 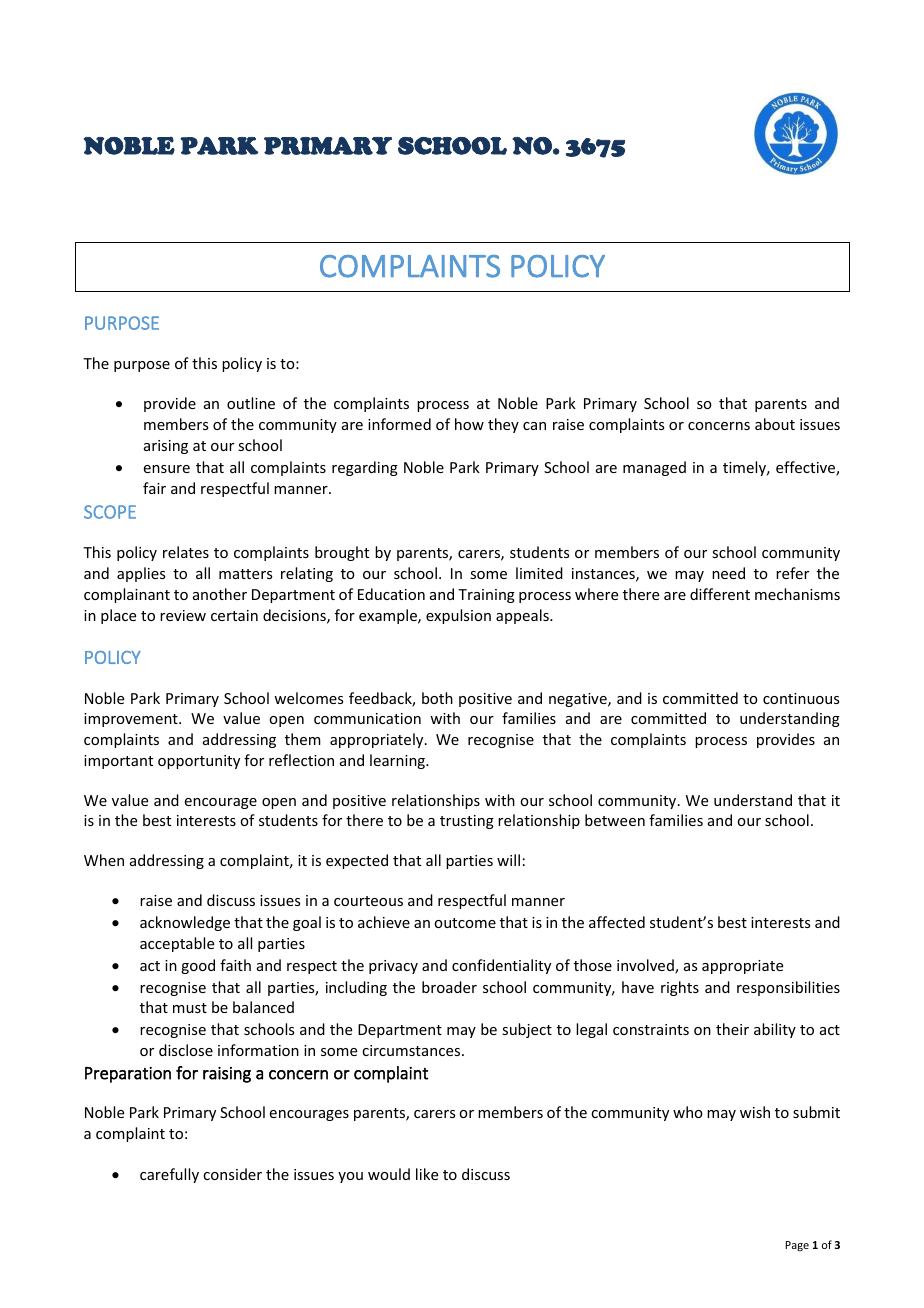 What do you see at coordinates (427, 1174) in the screenshot?
I see `like` at bounding box center [427, 1174].
